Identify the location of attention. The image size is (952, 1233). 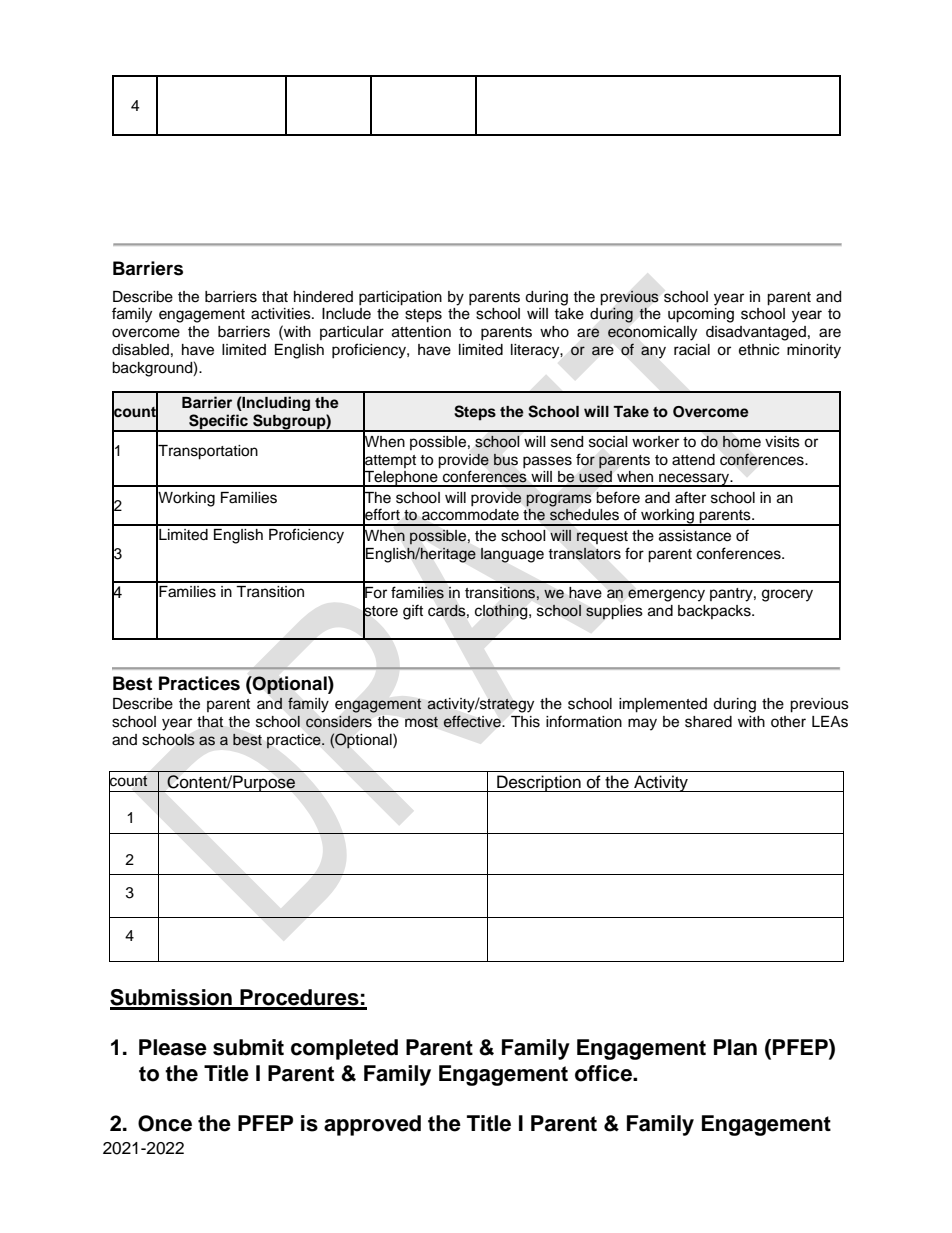
(421, 332).
